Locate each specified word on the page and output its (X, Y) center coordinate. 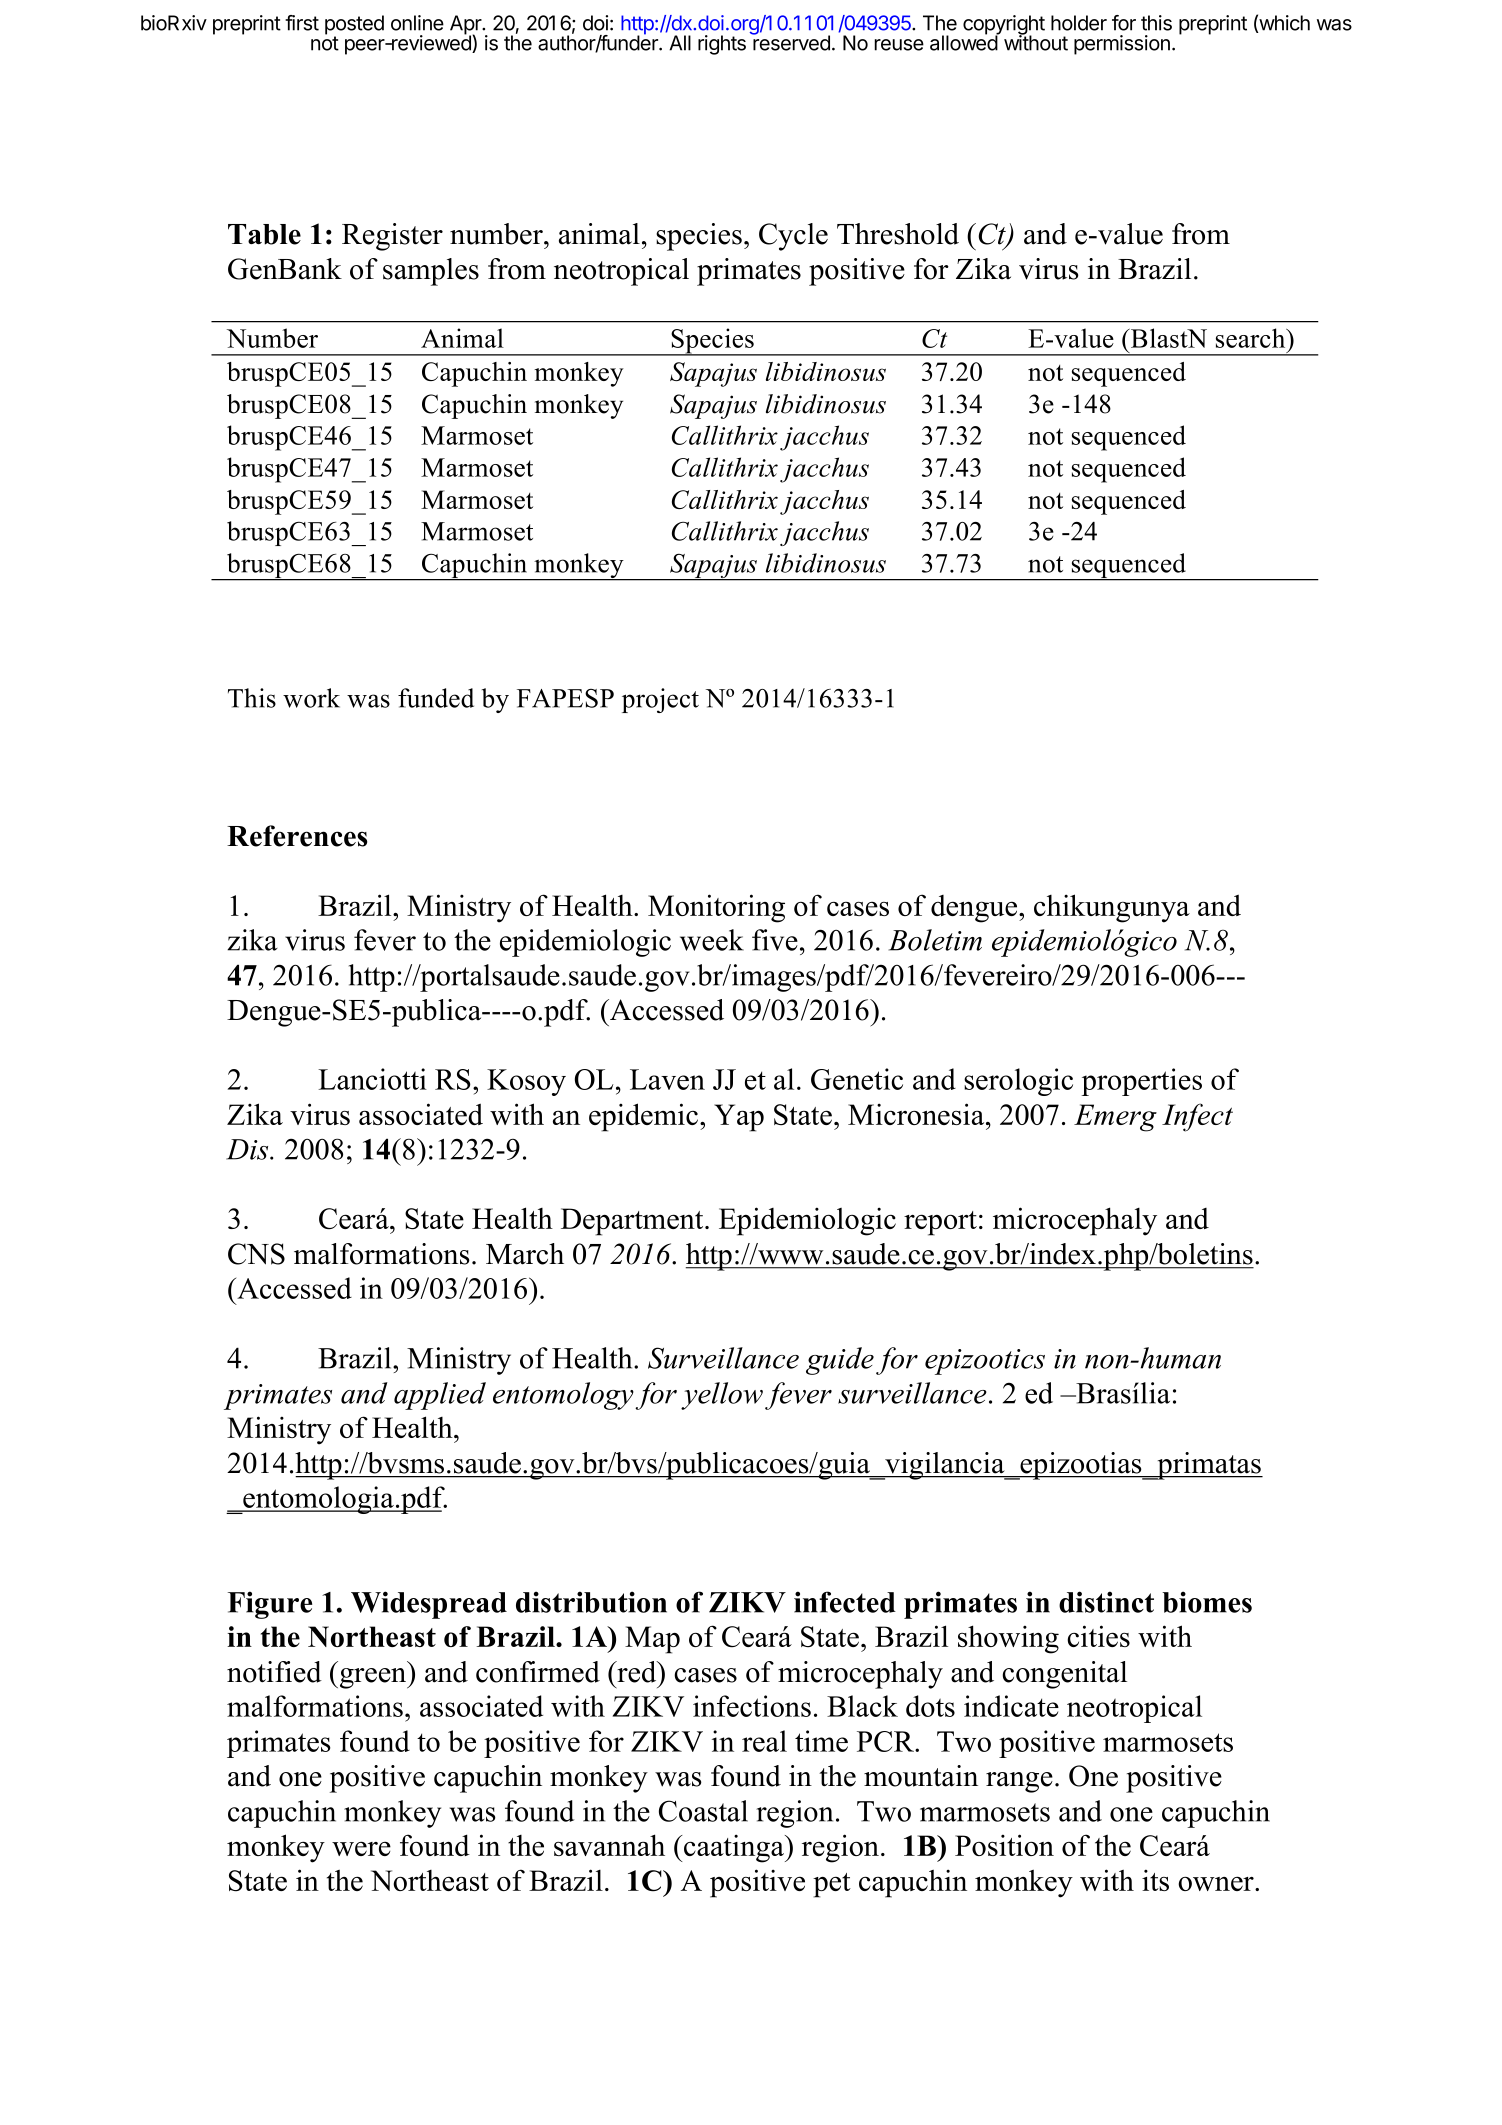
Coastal (703, 1811)
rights (722, 45)
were (361, 1848)
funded (436, 698)
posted (354, 26)
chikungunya (1112, 908)
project (660, 700)
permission (1122, 45)
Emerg (1115, 1118)
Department (633, 1222)
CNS (256, 1254)
